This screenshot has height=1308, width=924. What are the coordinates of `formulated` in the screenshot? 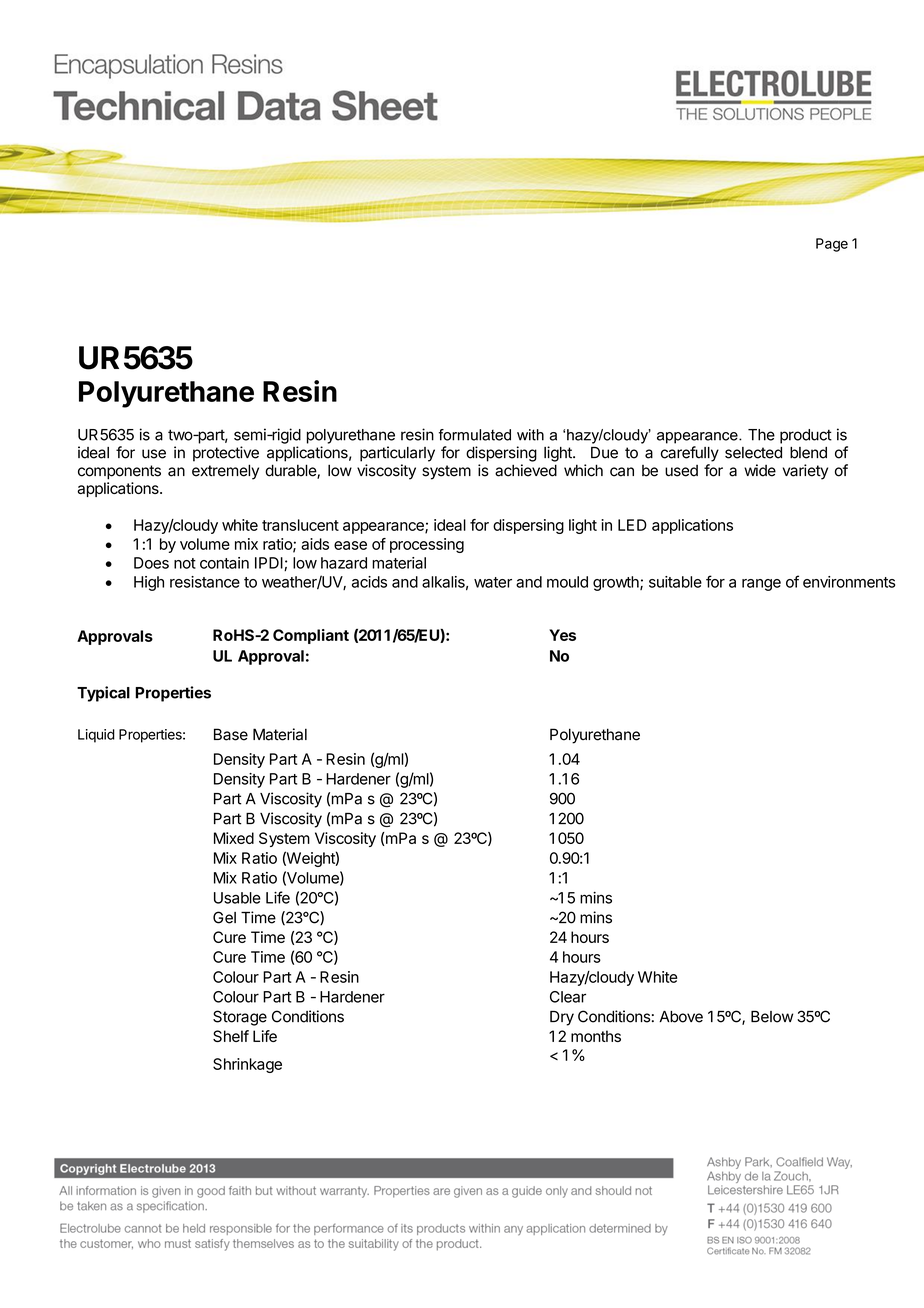 It's located at (475, 435).
